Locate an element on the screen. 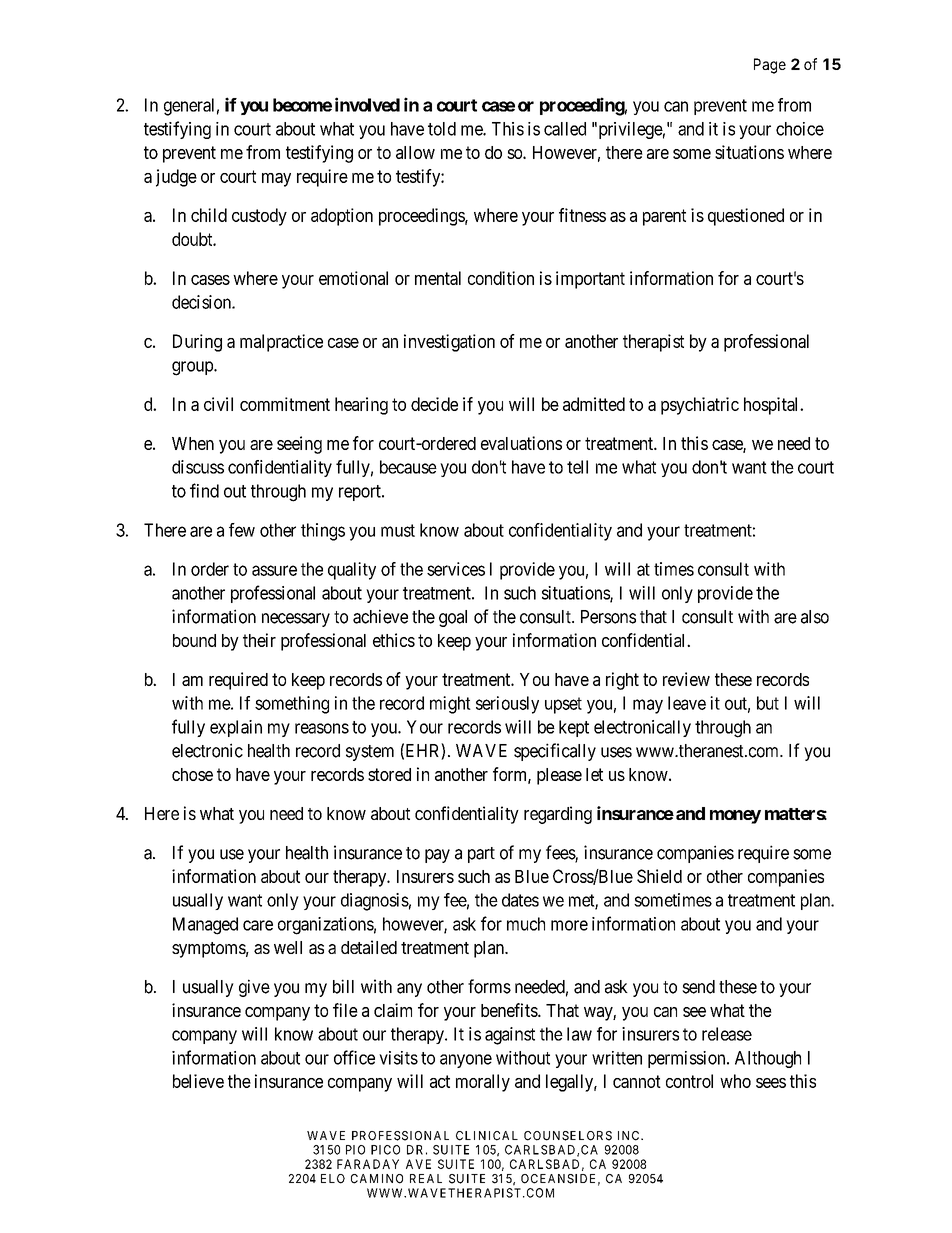 The image size is (952, 1233). told is located at coordinates (442, 129).
